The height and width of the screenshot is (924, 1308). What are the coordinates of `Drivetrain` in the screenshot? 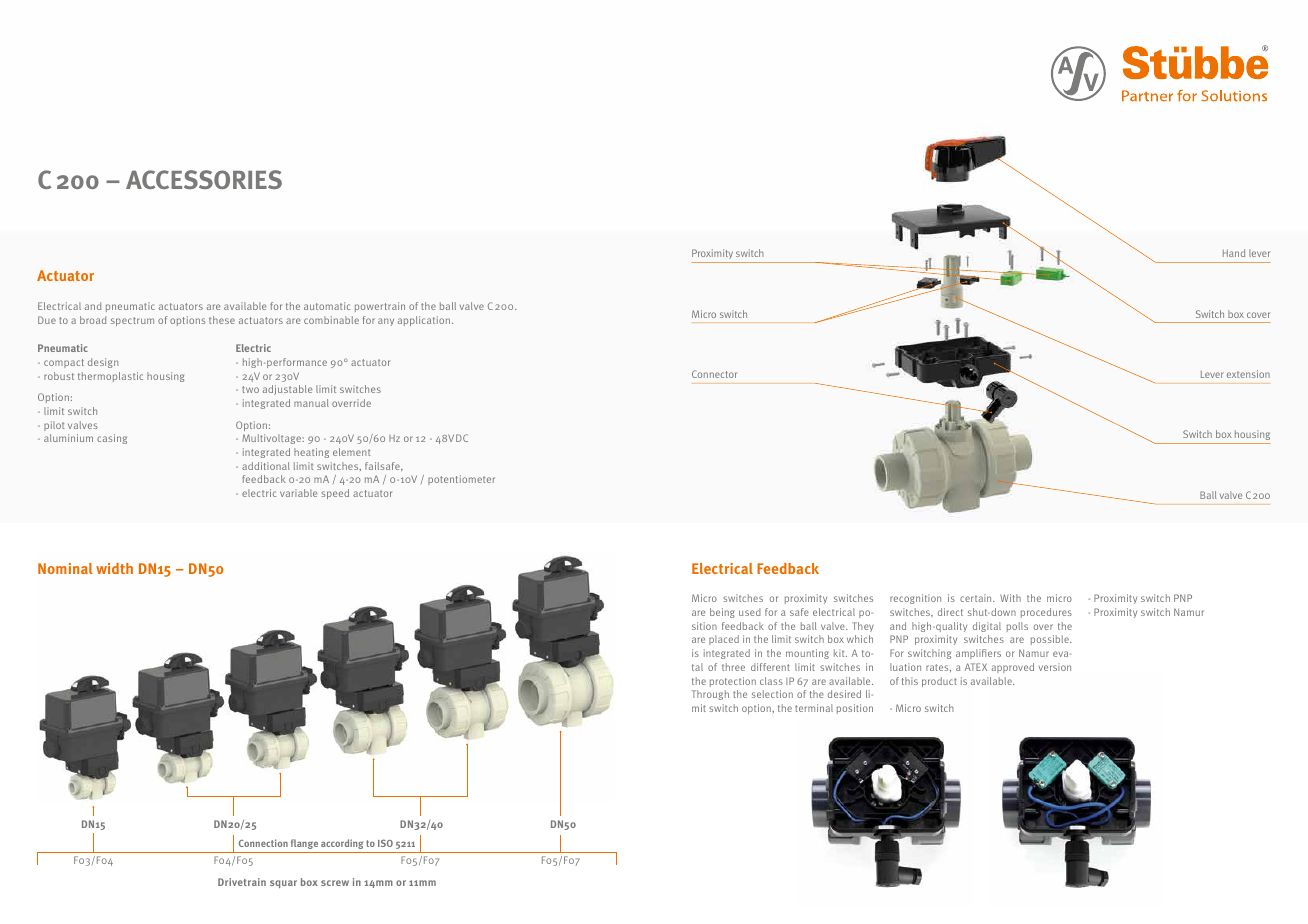 It's located at (242, 882).
